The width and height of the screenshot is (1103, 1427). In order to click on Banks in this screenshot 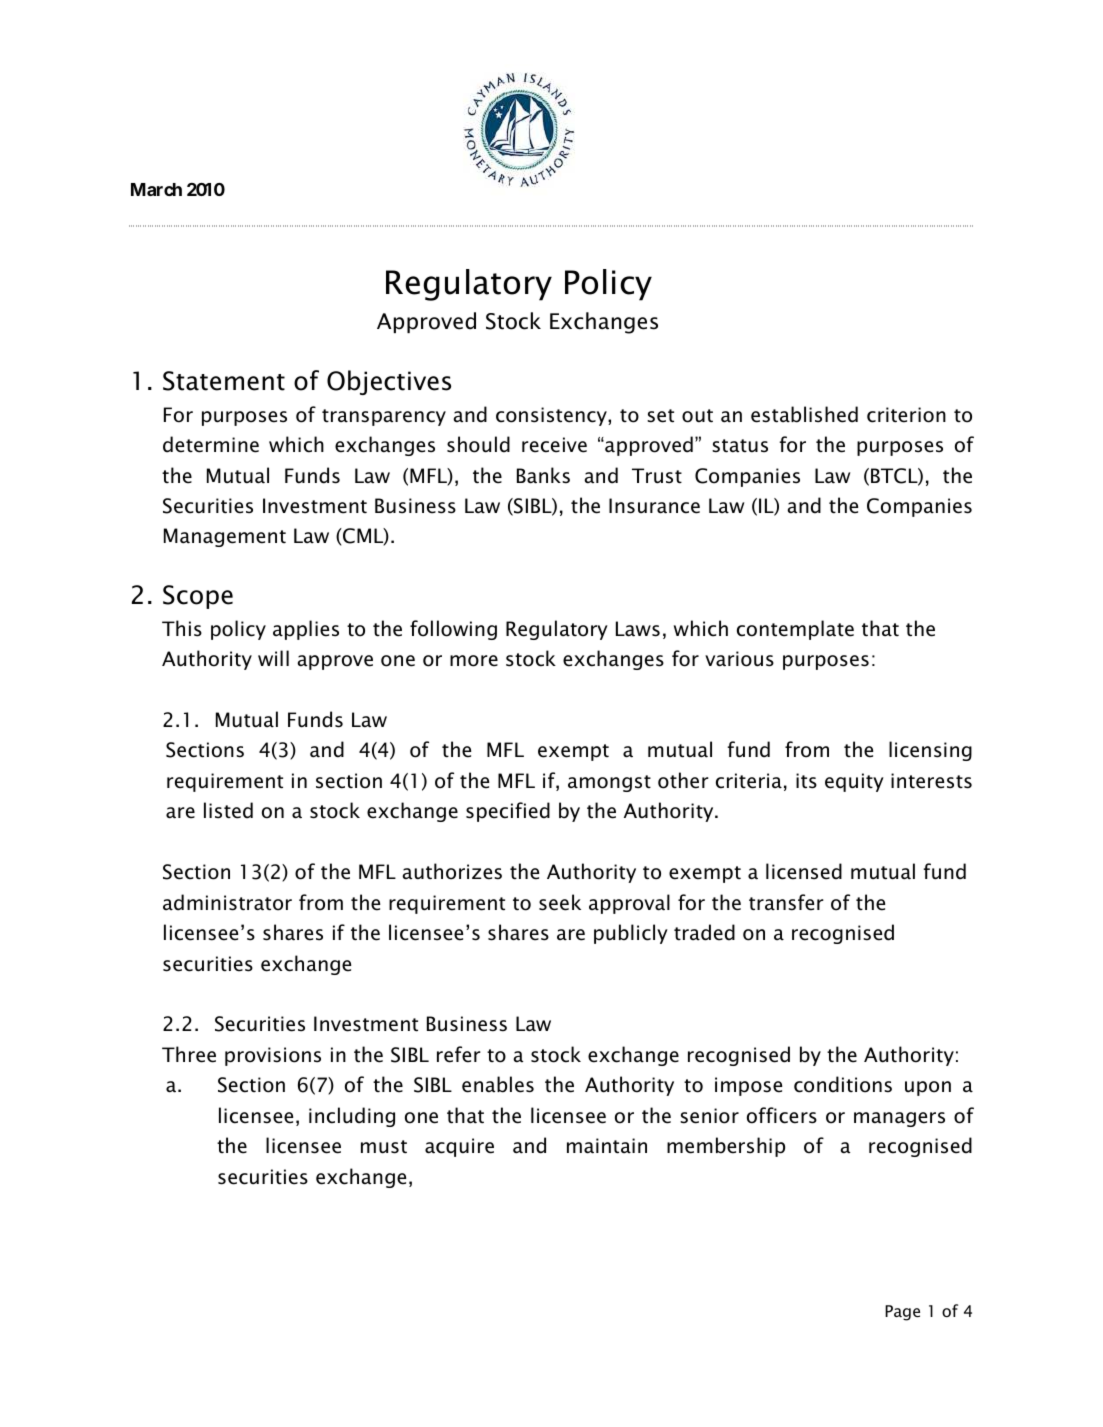, I will do `click(543, 475)`.
